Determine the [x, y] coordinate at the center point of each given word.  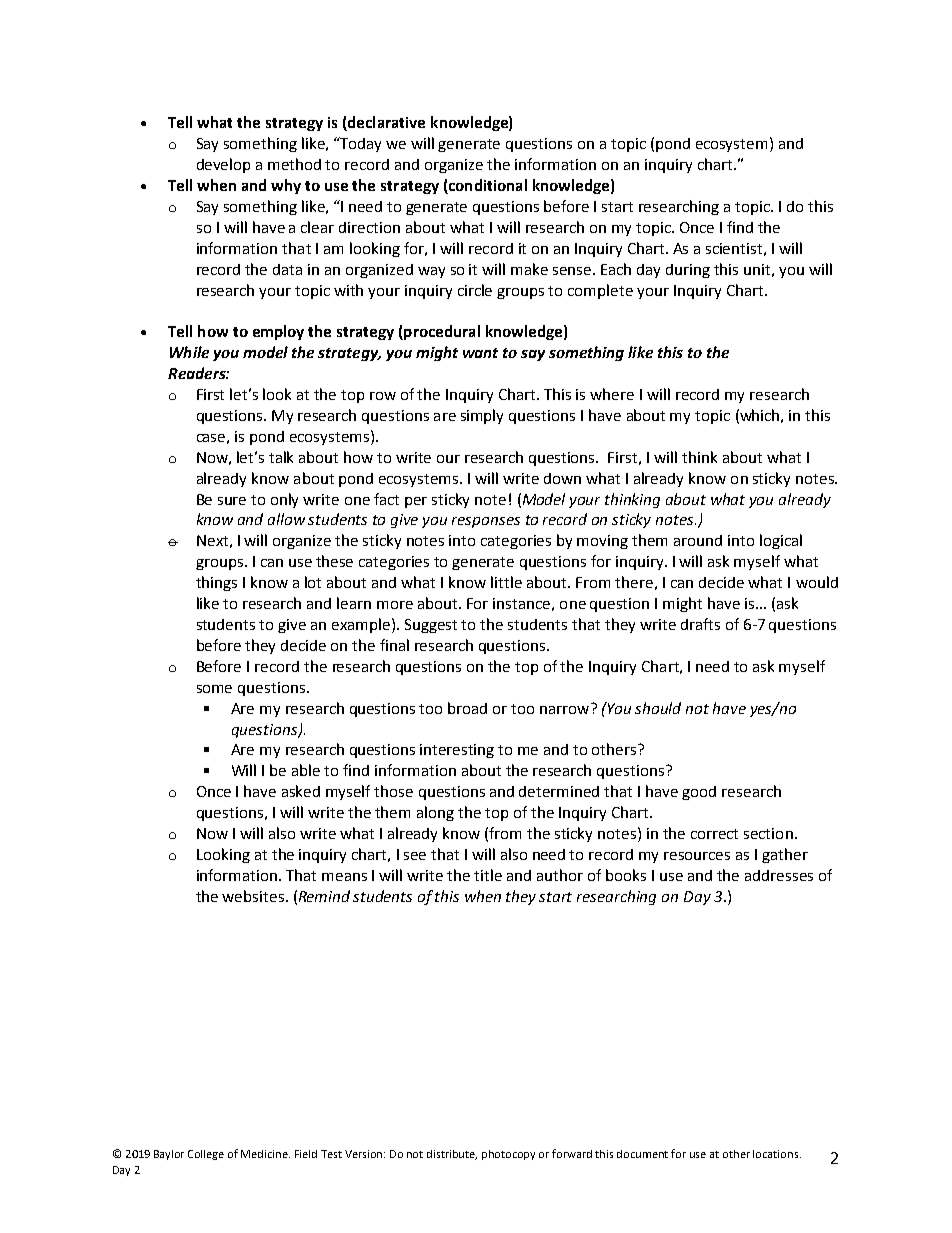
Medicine [265, 1154]
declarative [385, 123]
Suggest [431, 626]
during [688, 271]
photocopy [508, 1155]
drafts [700, 624]
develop [223, 165]
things [216, 583]
